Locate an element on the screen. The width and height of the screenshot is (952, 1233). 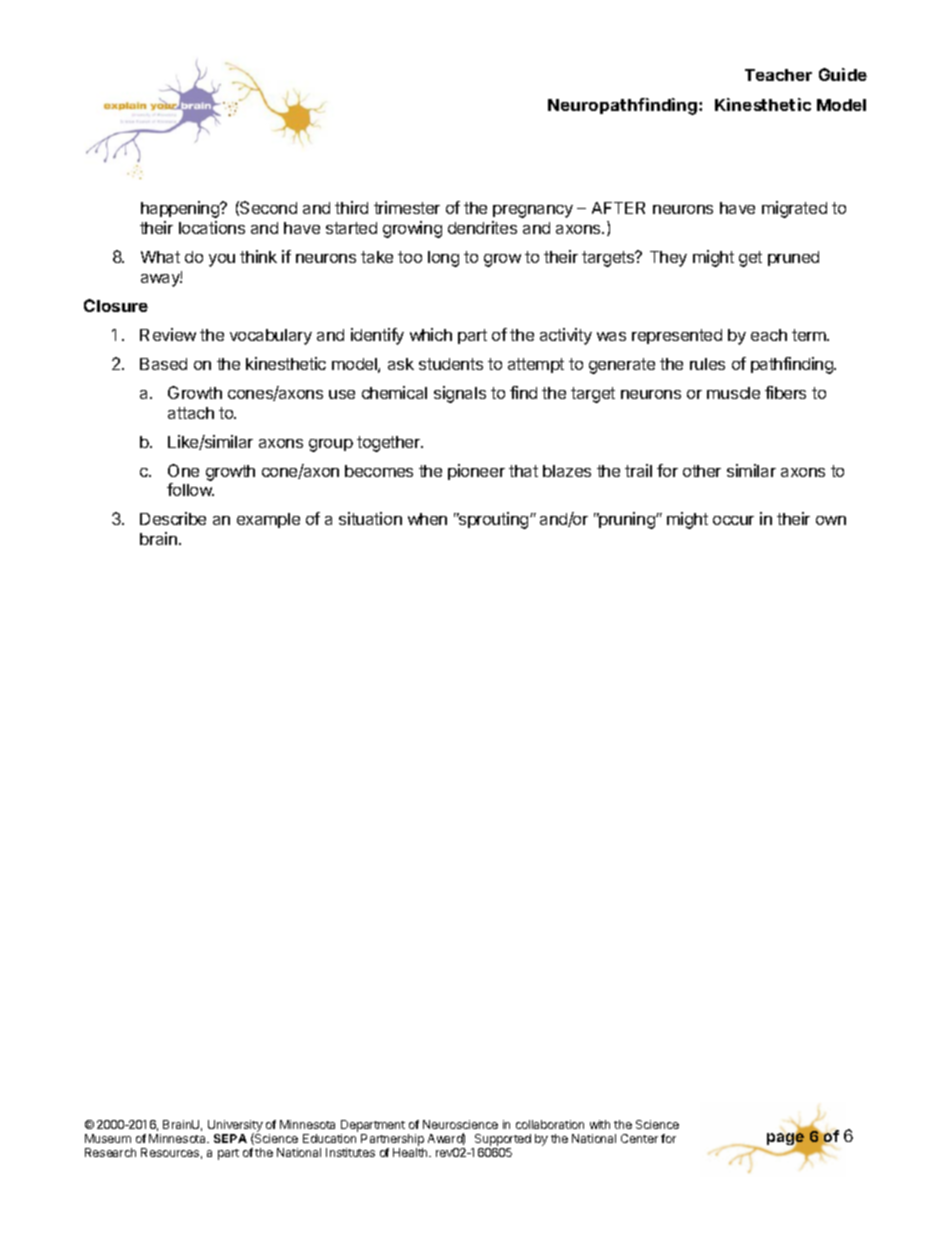
trimester is located at coordinates (407, 207).
